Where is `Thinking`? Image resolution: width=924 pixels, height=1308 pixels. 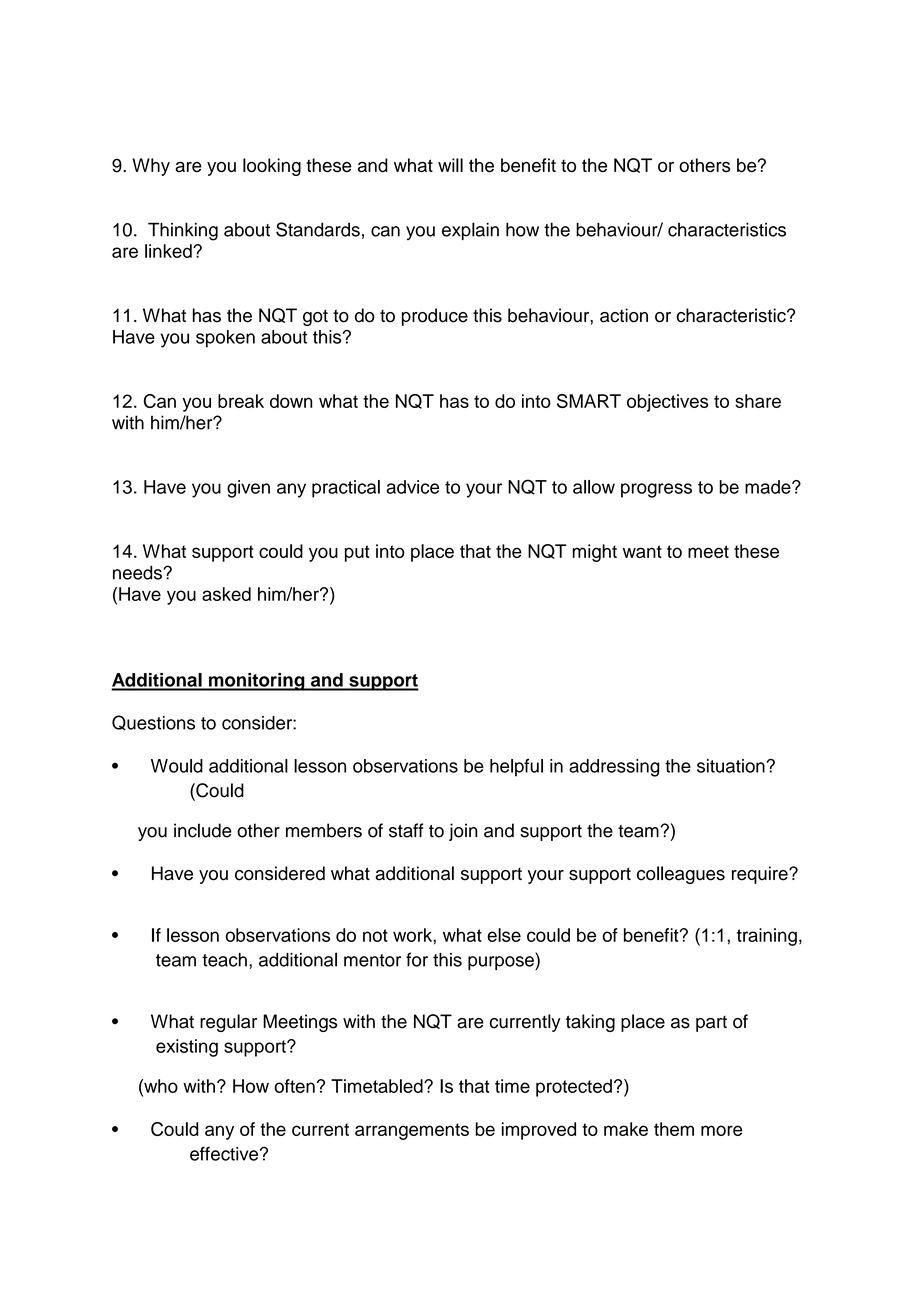
Thinking is located at coordinates (183, 231).
